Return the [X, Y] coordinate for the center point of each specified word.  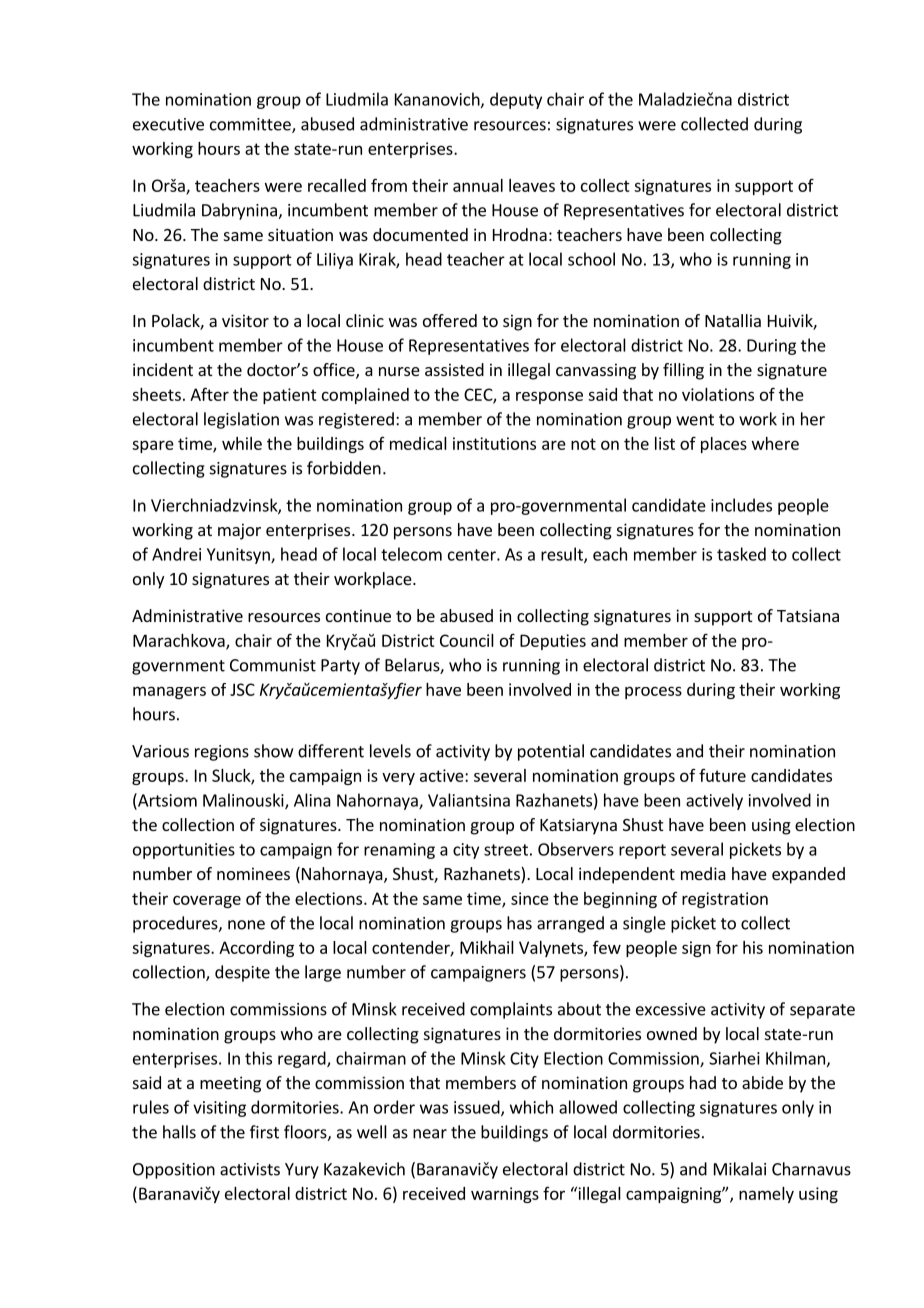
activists [250, 1169]
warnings [505, 1195]
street [506, 850]
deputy [516, 100]
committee [251, 125]
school [591, 259]
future [722, 775]
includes [741, 505]
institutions [494, 443]
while [242, 443]
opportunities [184, 851]
